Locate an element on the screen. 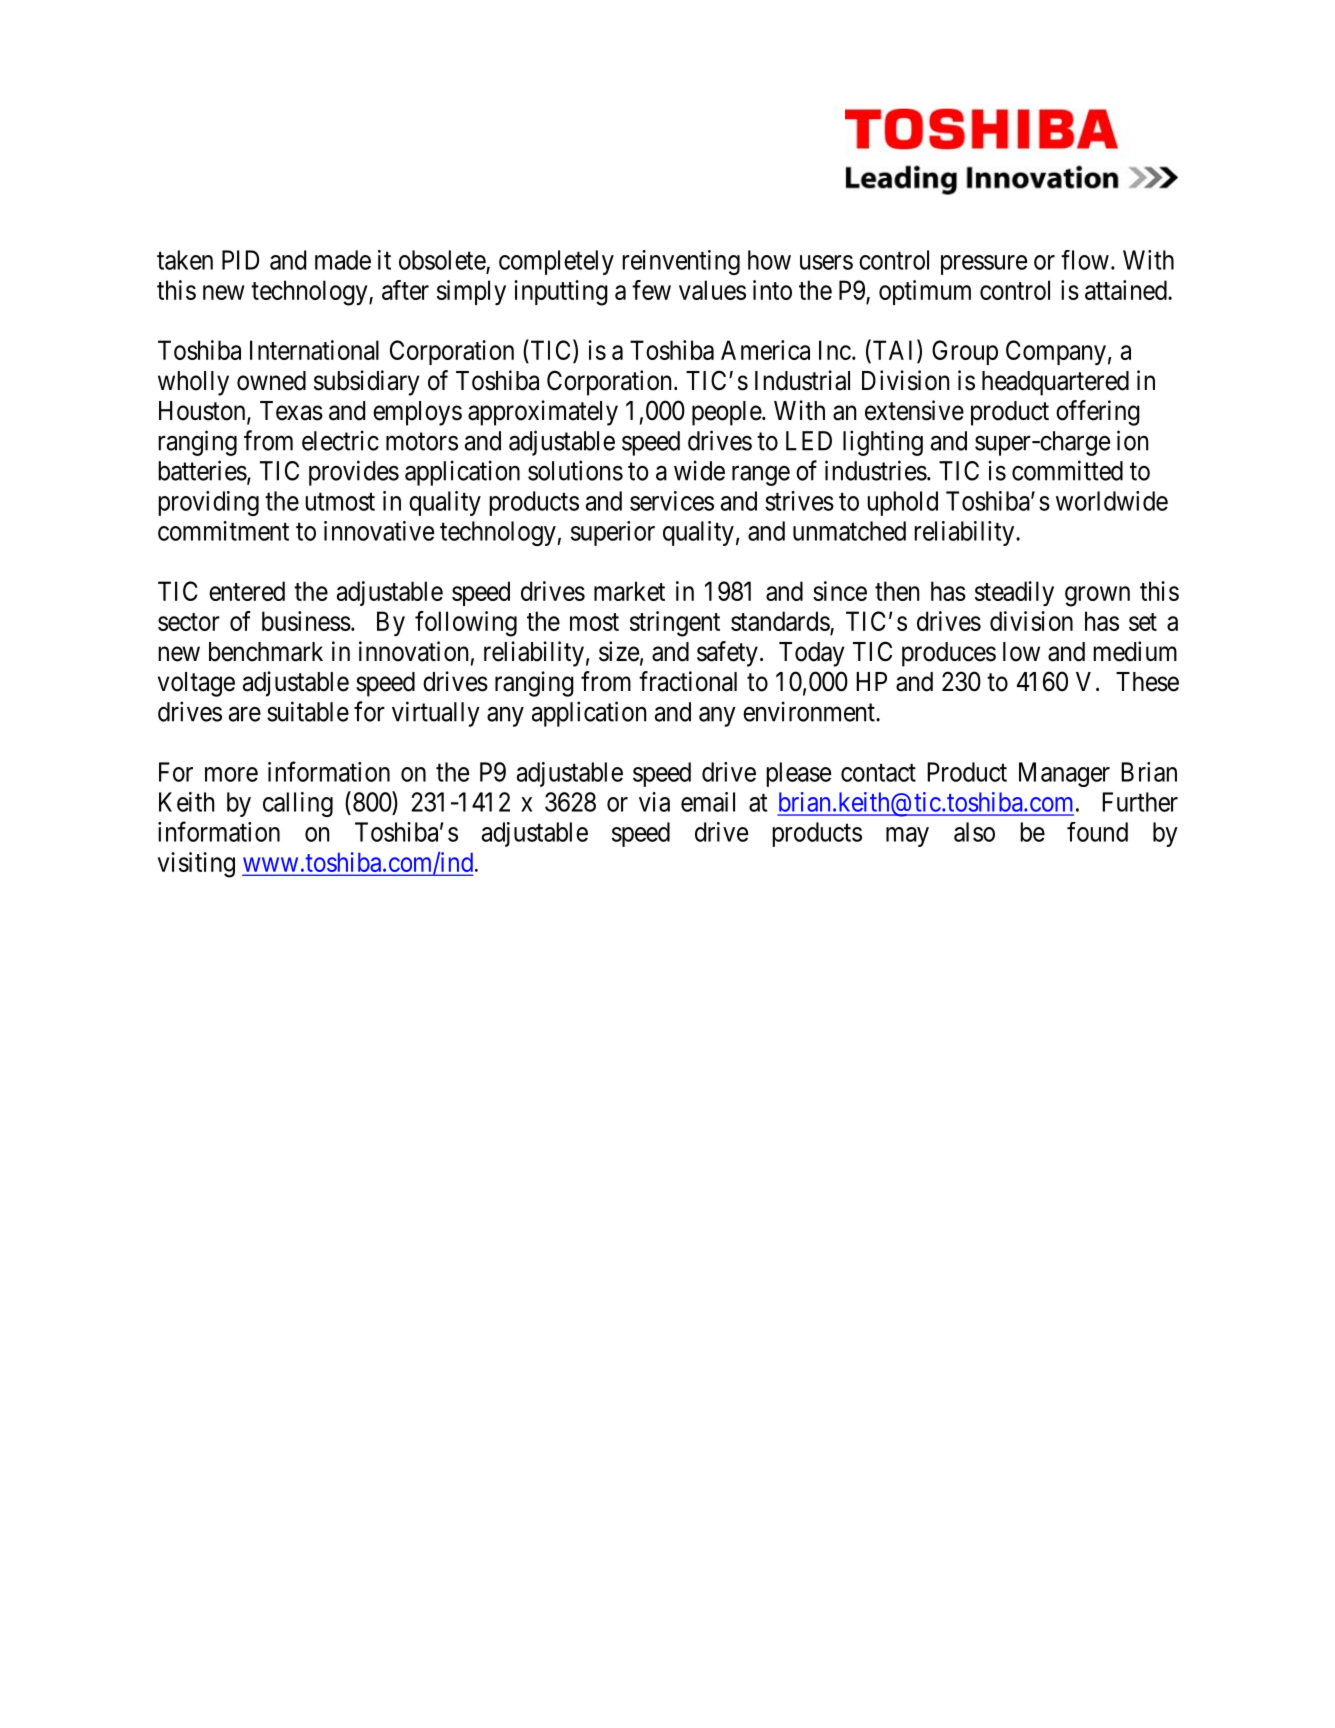 Image resolution: width=1335 pixels, height=1728 pixels. also is located at coordinates (974, 832).
